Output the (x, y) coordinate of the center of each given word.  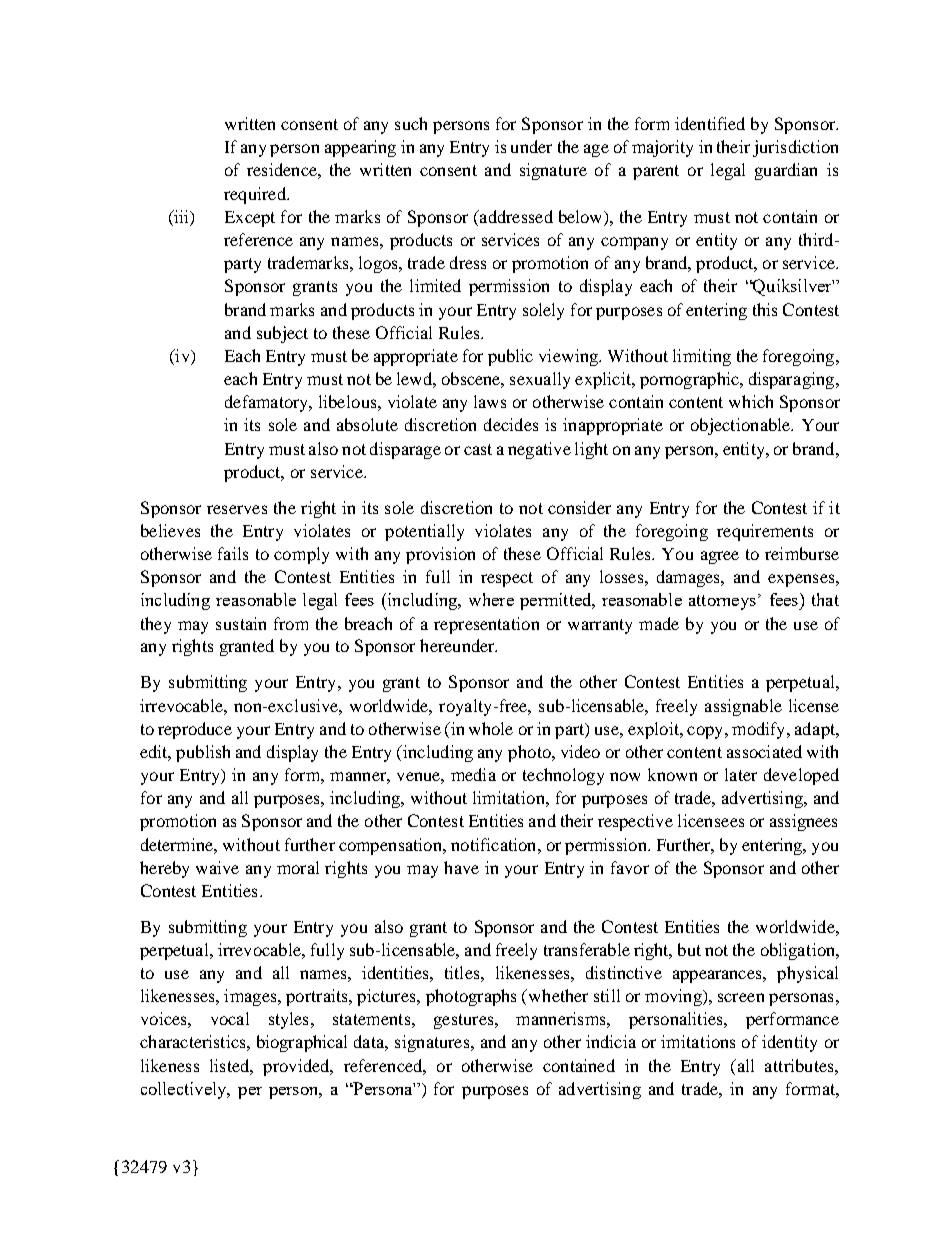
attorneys (722, 602)
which (751, 401)
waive (217, 867)
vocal (230, 1018)
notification (495, 844)
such (411, 123)
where (491, 599)
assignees (803, 822)
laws (490, 401)
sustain (241, 623)
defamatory (268, 403)
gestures (465, 1021)
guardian (786, 171)
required (256, 195)
